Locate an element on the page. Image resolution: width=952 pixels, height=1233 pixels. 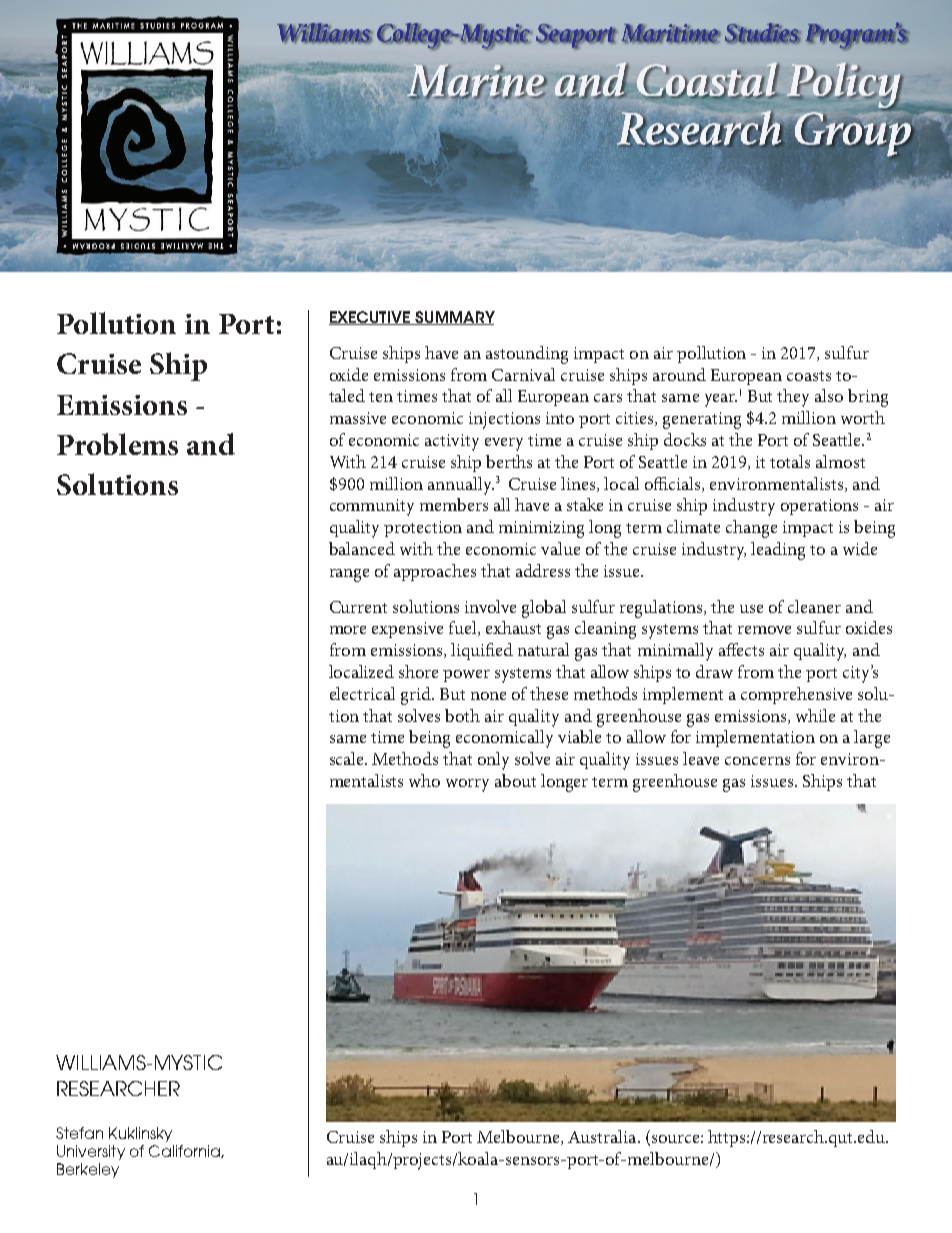
only is located at coordinates (493, 761).
